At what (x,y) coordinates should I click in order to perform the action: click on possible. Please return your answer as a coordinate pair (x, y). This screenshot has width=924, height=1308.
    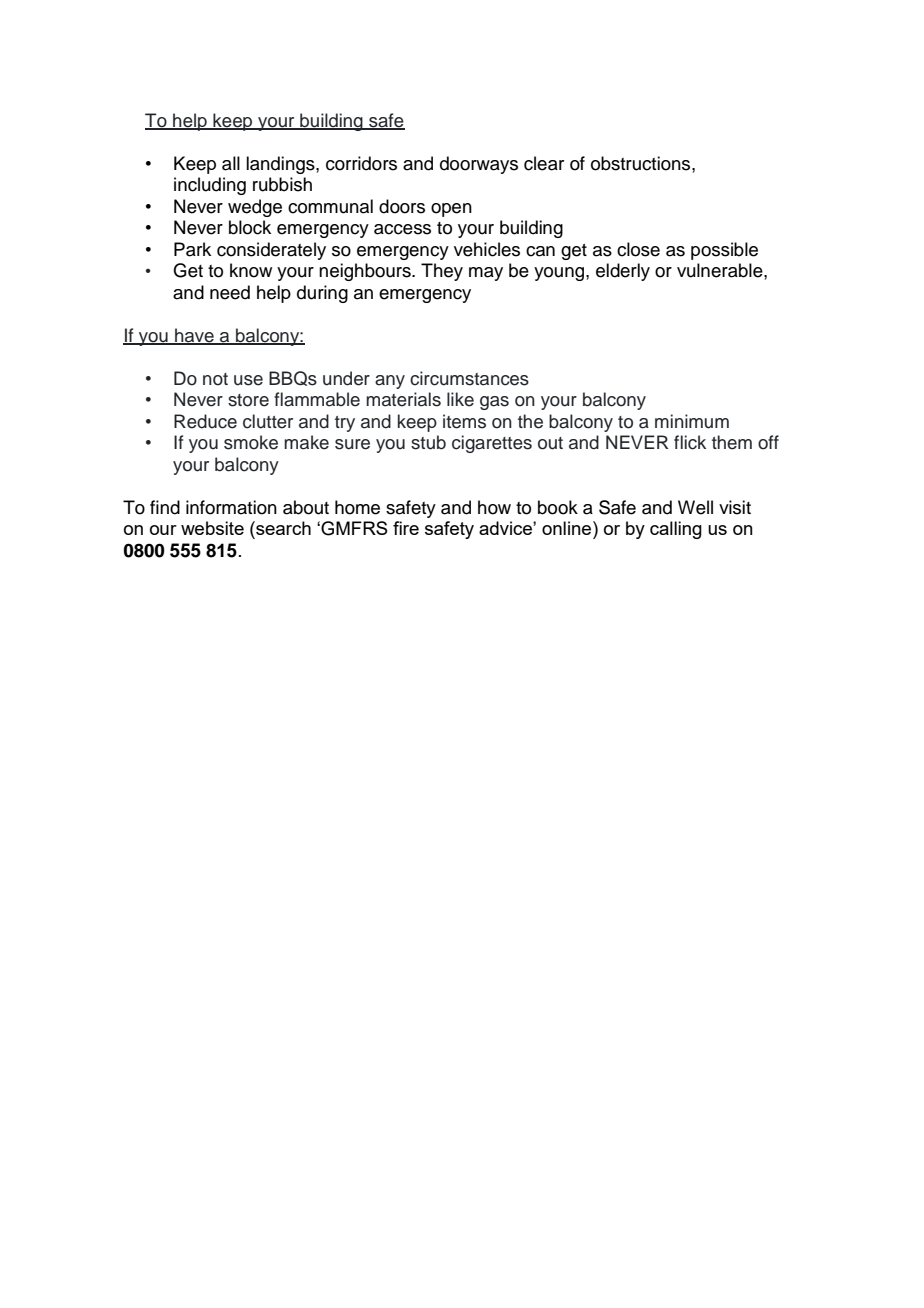
    Looking at the image, I should click on (724, 251).
